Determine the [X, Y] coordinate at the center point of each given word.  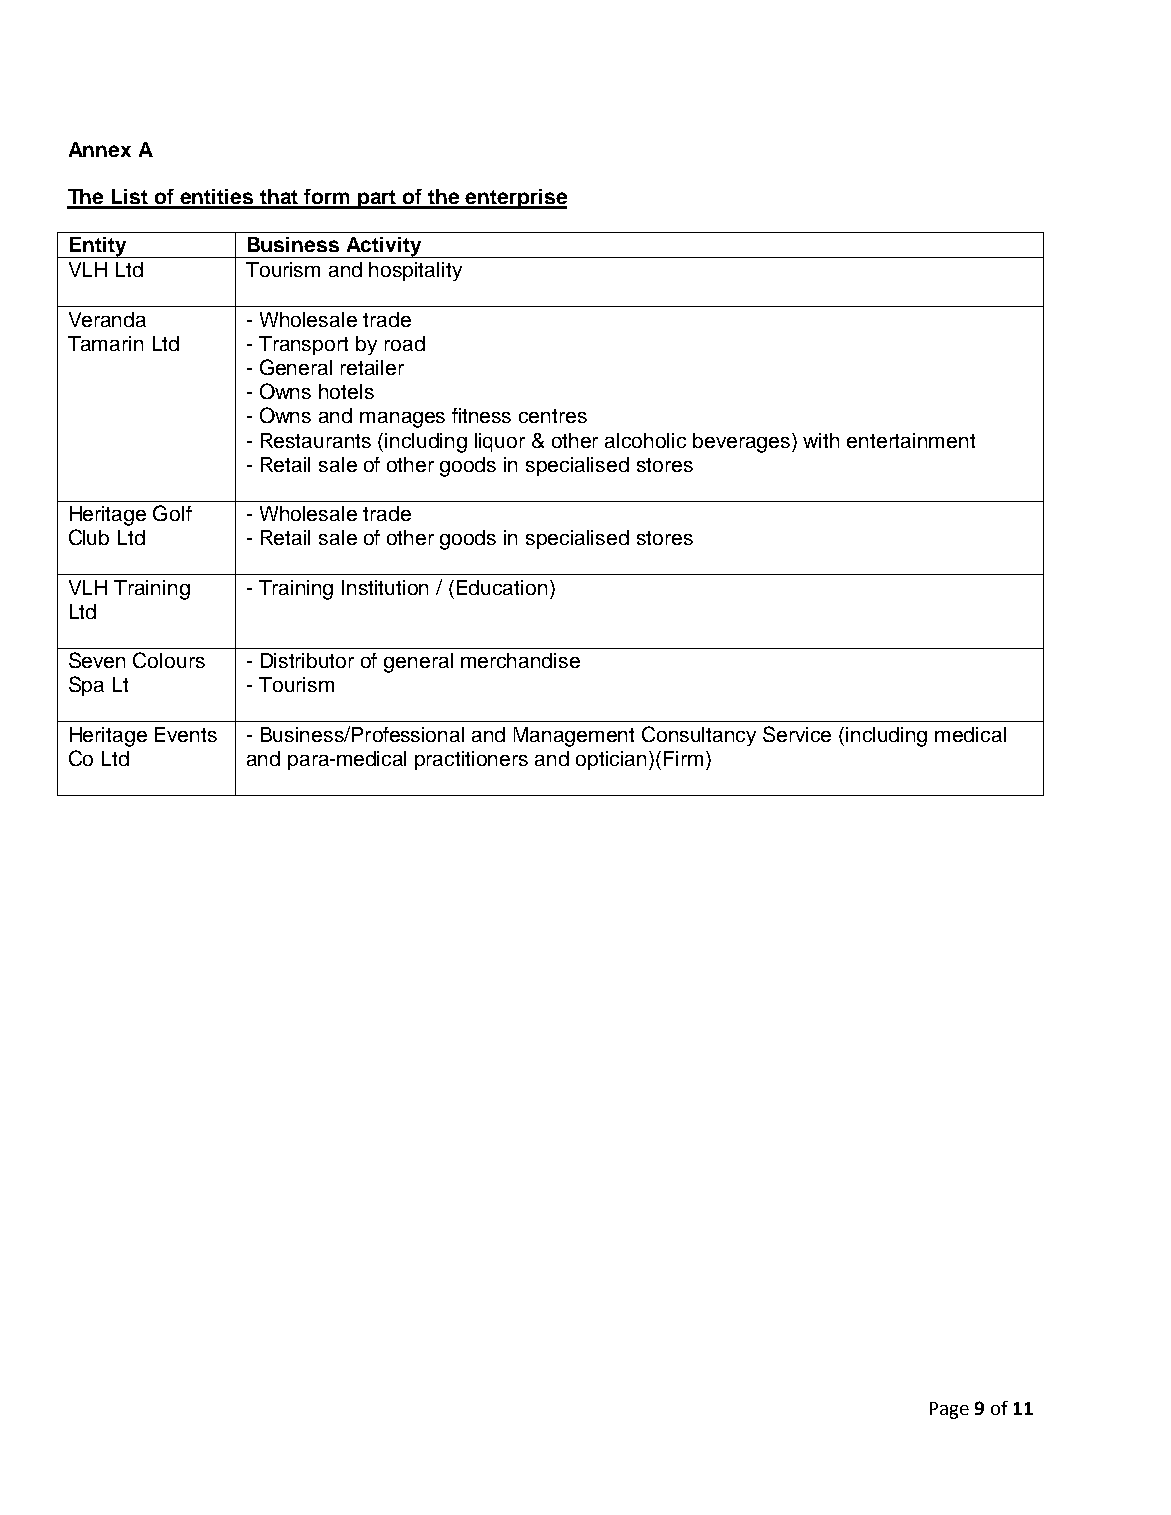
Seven [97, 660]
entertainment [911, 440]
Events [186, 734]
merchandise [520, 660]
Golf [172, 513]
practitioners [471, 760]
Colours [169, 660]
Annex [100, 149]
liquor [500, 442]
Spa [86, 686]
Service [797, 734]
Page [949, 1410]
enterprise [515, 199]
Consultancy [699, 736]
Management [574, 737]
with [821, 440]
